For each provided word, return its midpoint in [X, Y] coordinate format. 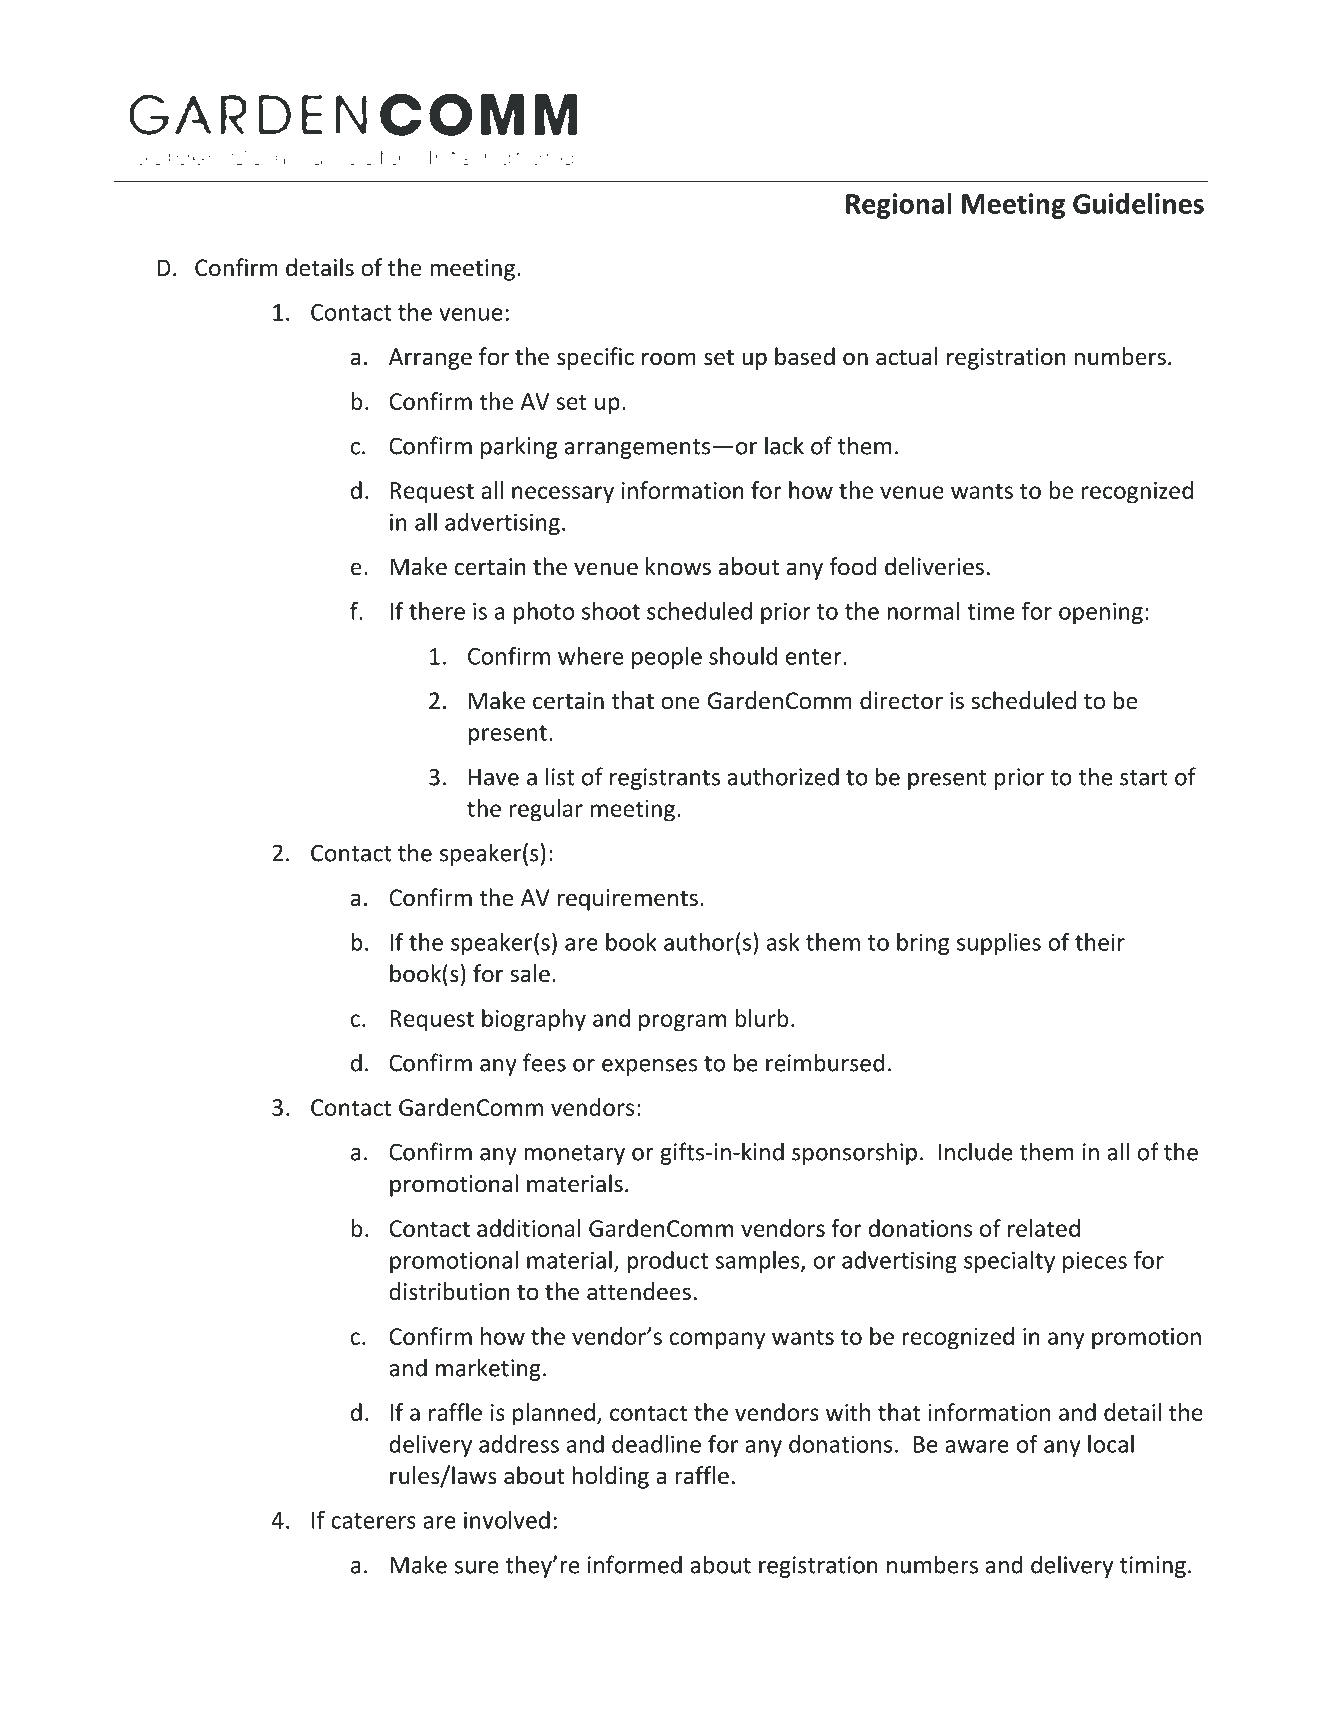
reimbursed [825, 1062]
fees [544, 1062]
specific [595, 358]
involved [507, 1520]
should [743, 656]
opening [1101, 613]
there [437, 611]
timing [1153, 1567]
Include [975, 1151]
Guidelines [1138, 203]
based [805, 356]
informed [635, 1564]
